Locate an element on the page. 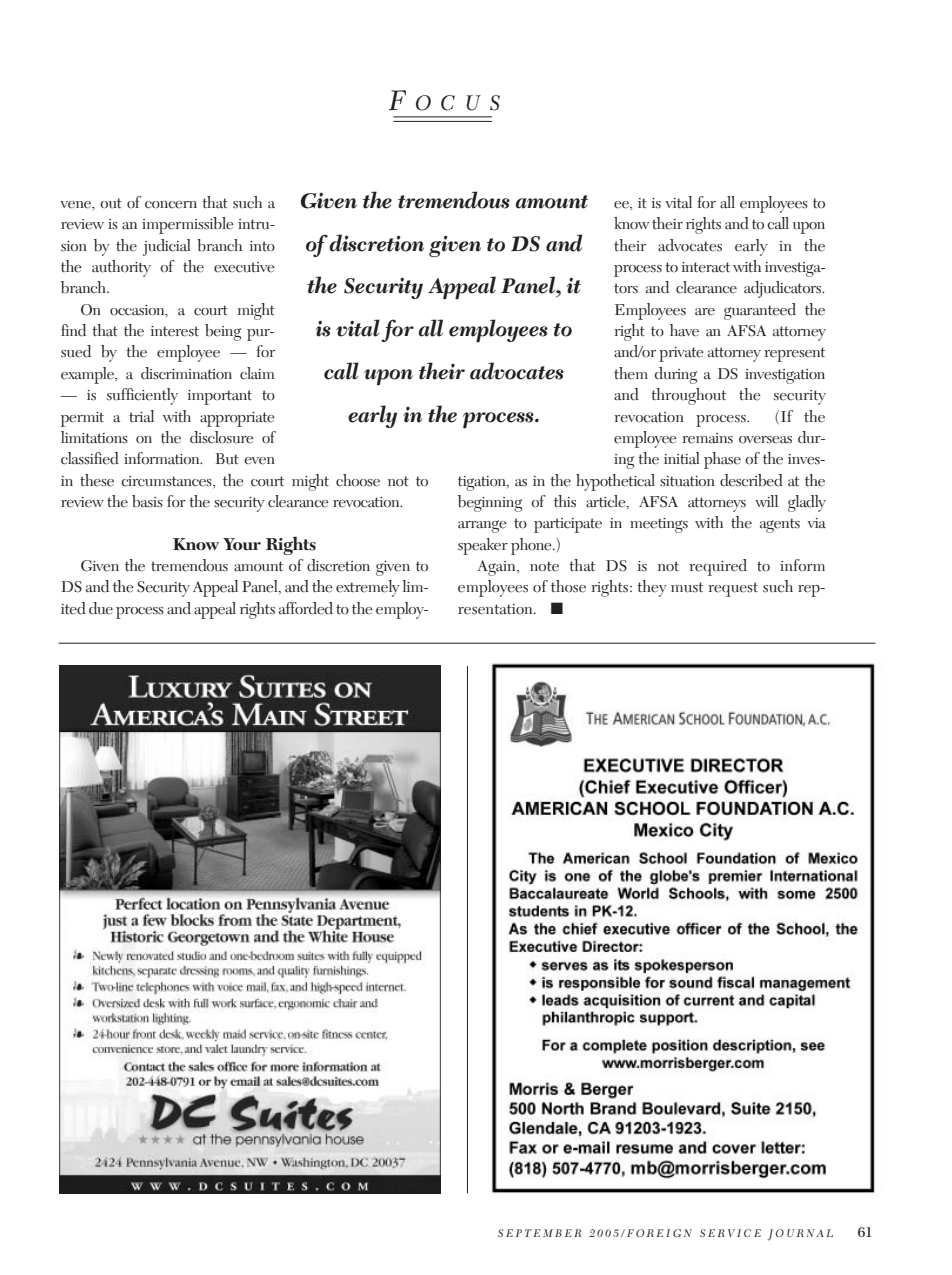 Image resolution: width=952 pixels, height=1275 pixels. SEPTEMBER is located at coordinates (539, 1233).
